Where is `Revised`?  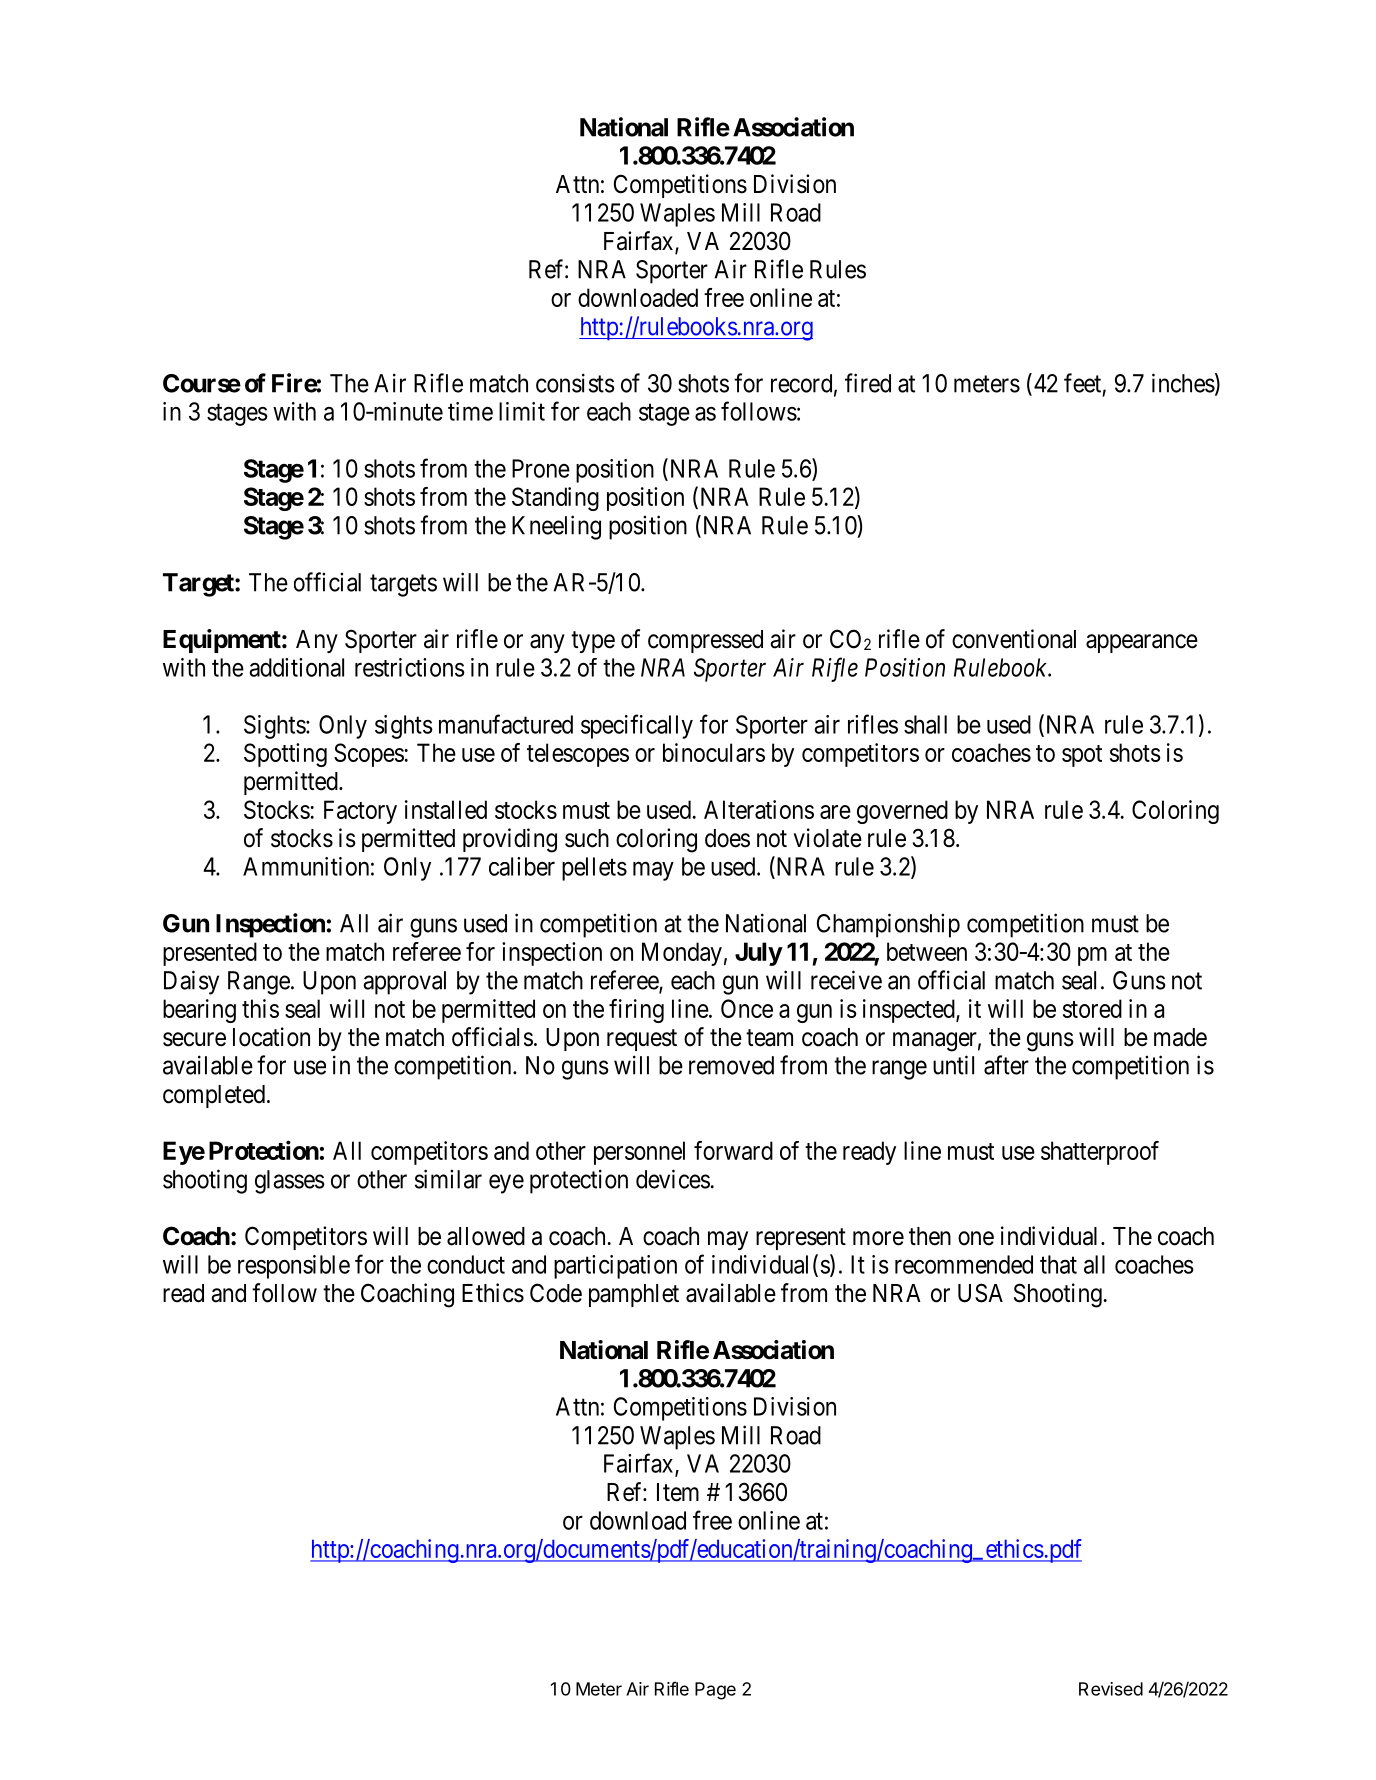 Revised is located at coordinates (1111, 1689).
